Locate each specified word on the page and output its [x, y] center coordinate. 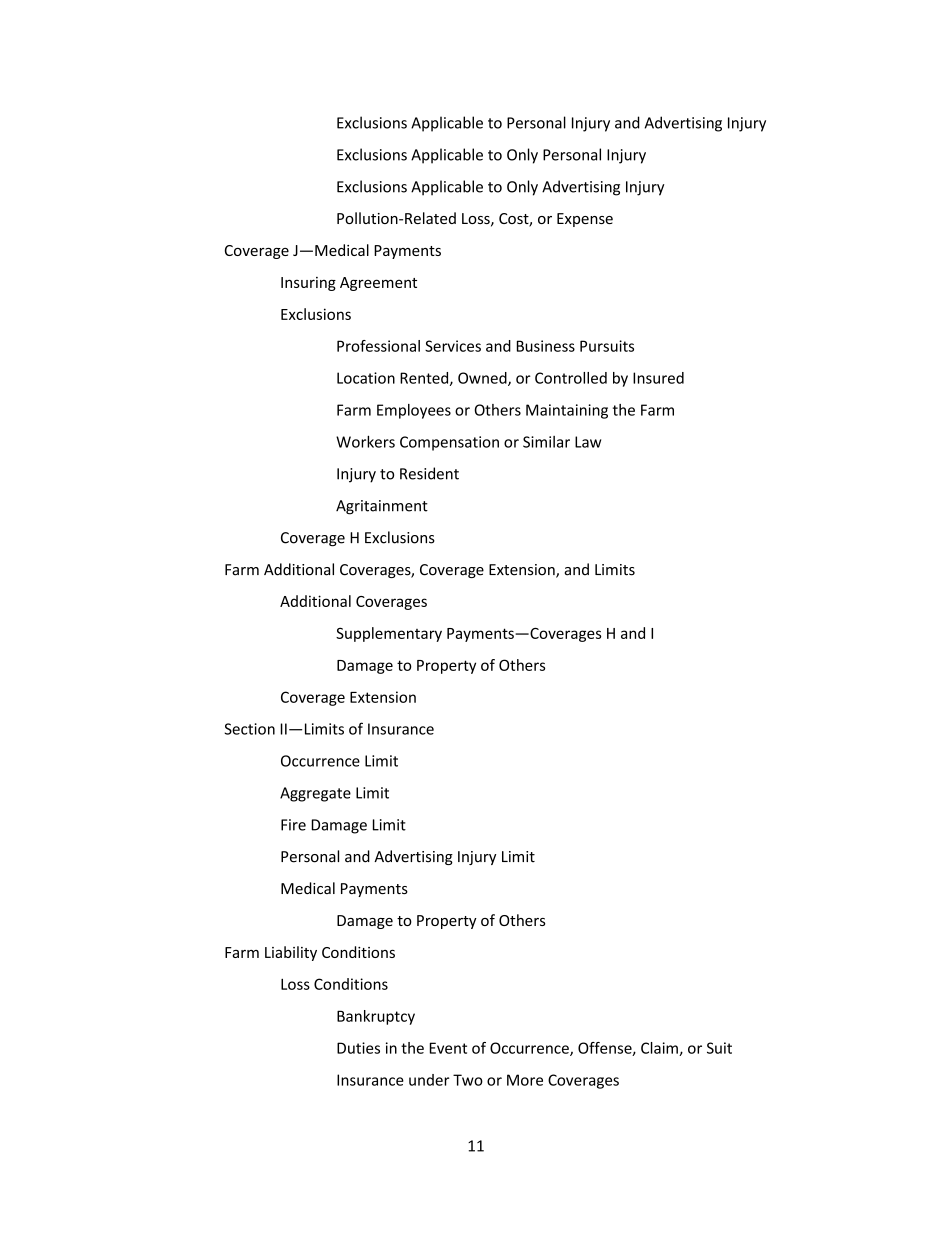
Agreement [378, 284]
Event [448, 1048]
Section [249, 729]
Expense [585, 220]
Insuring [308, 284]
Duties [358, 1048]
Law [588, 442]
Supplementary [389, 634]
